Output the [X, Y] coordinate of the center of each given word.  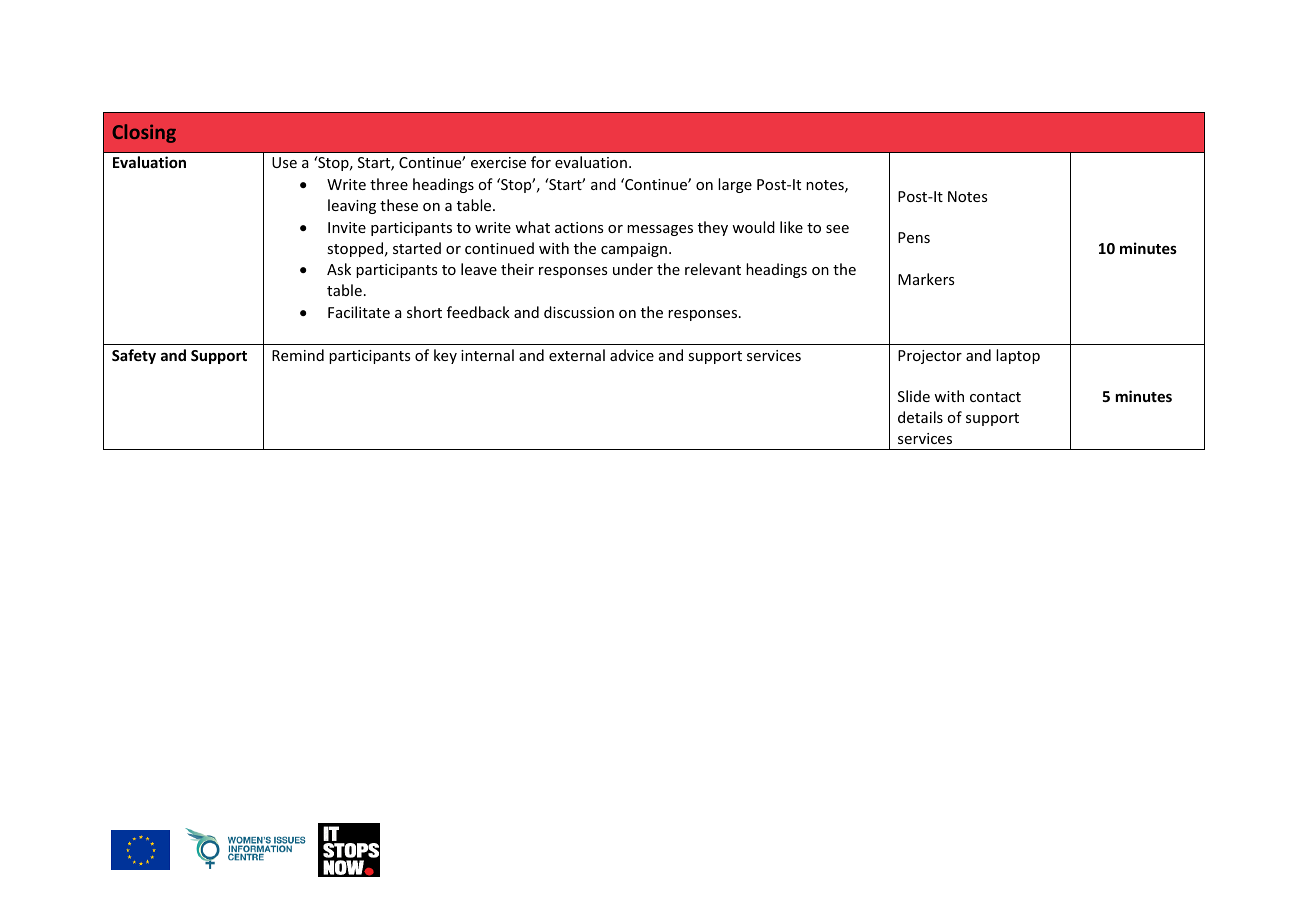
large [735, 185]
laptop [1018, 356]
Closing [144, 133]
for [541, 162]
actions [579, 227]
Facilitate [359, 312]
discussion [579, 312]
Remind [298, 355]
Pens [914, 237]
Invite [347, 227]
